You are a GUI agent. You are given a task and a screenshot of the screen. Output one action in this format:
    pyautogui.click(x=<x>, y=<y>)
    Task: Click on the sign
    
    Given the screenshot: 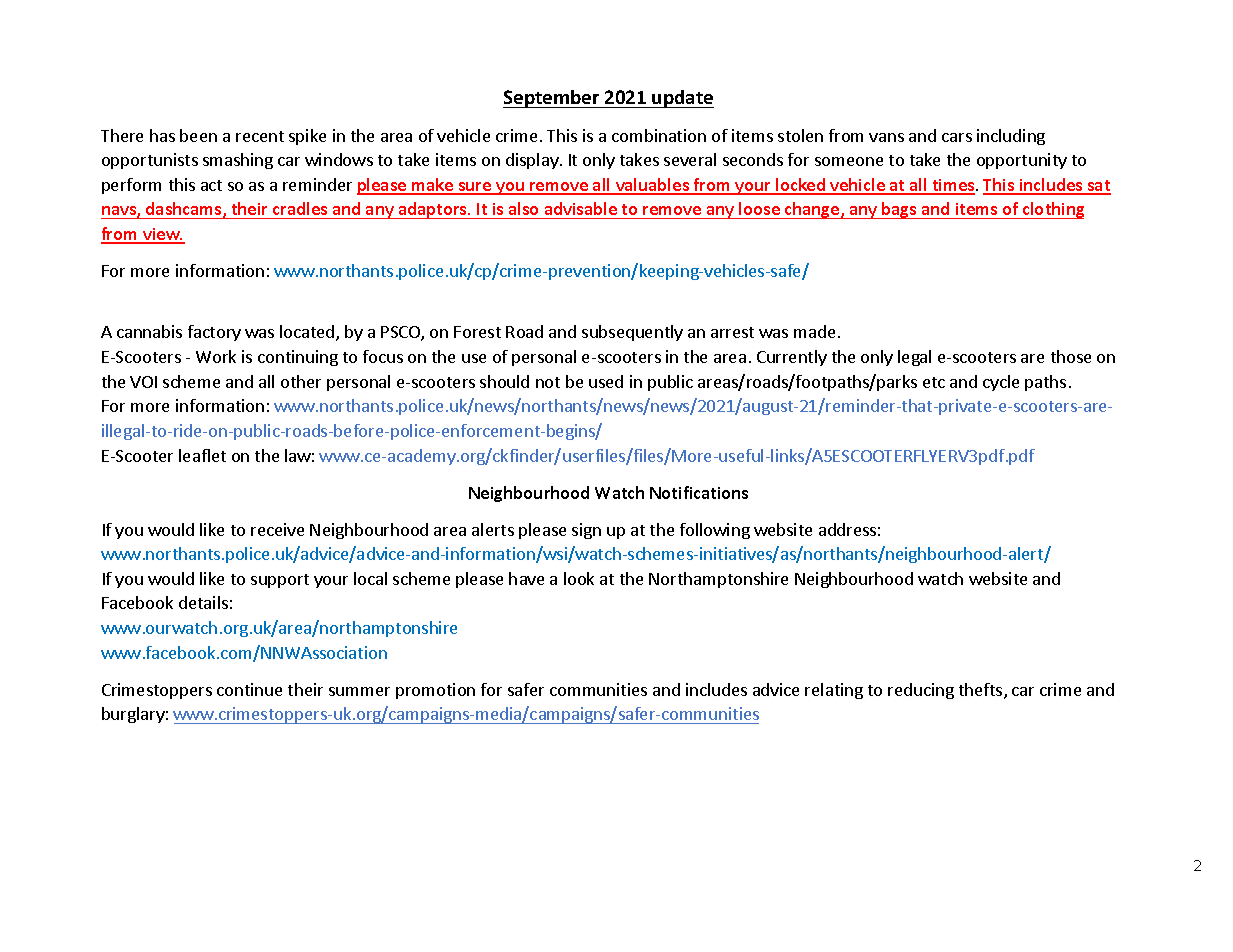 What is the action you would take?
    pyautogui.click(x=586, y=531)
